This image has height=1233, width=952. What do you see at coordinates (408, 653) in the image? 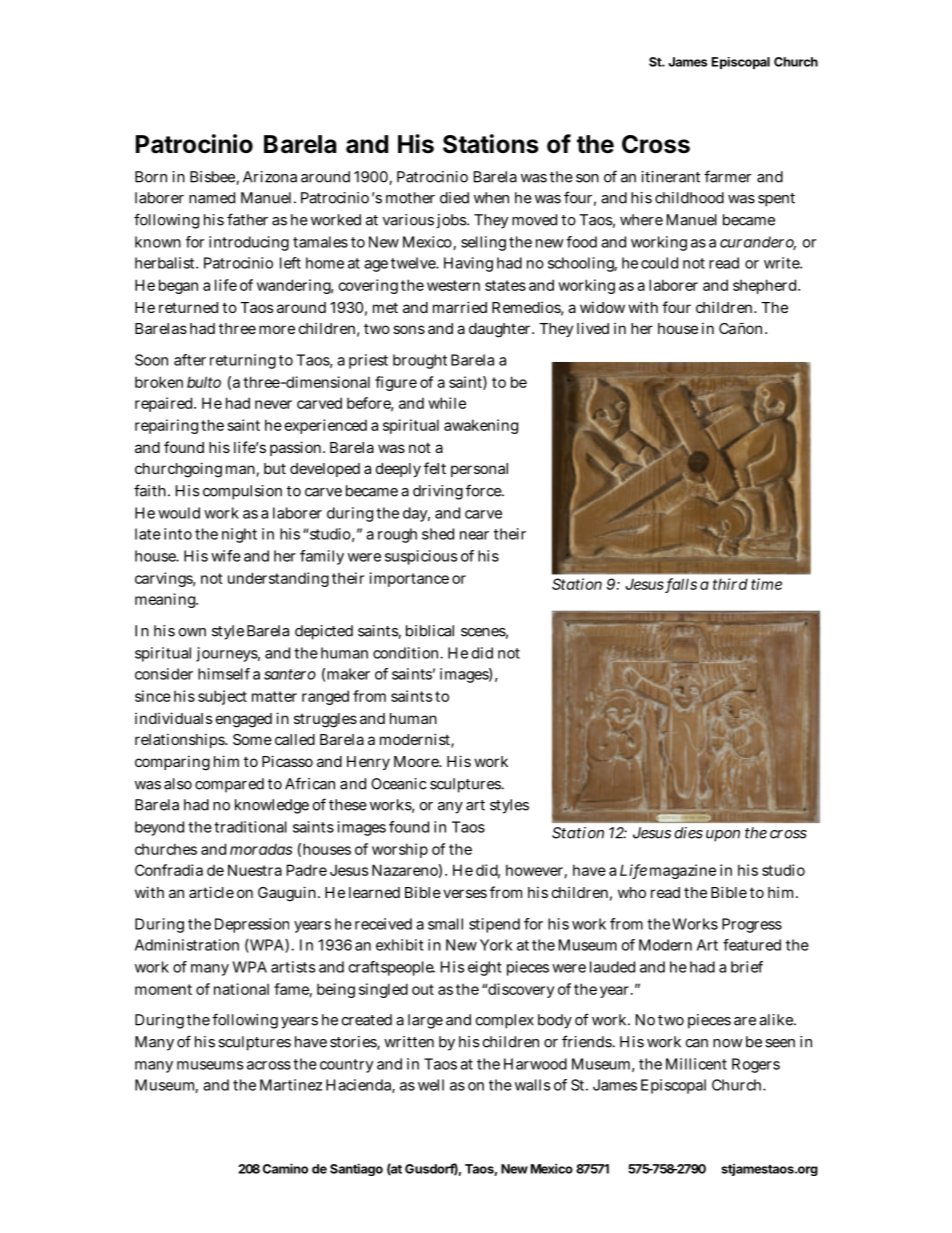
I see `condition` at bounding box center [408, 653].
